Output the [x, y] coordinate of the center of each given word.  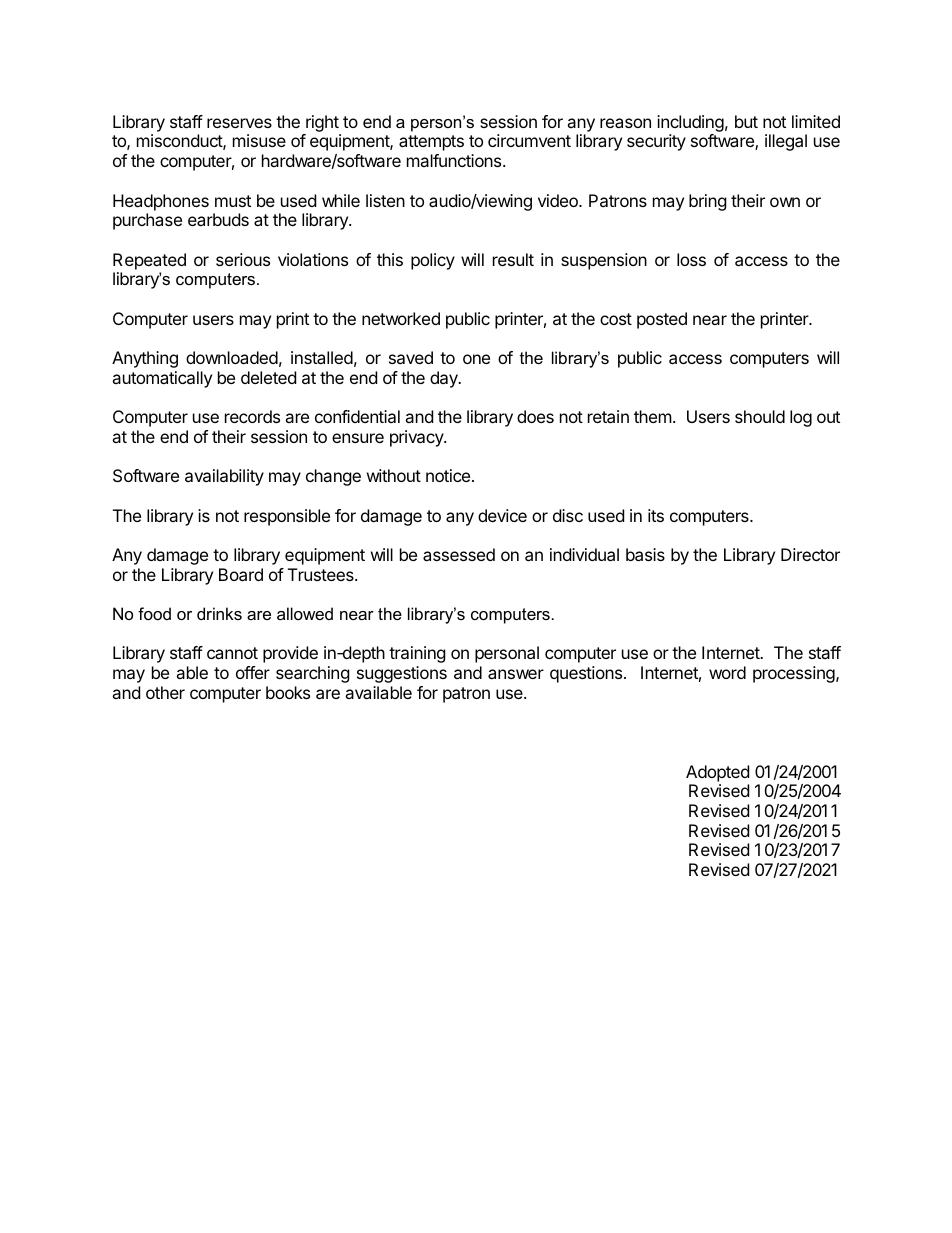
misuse [259, 140]
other [165, 692]
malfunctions [455, 160]
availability [224, 477]
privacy [417, 438]
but [746, 121]
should [760, 416]
